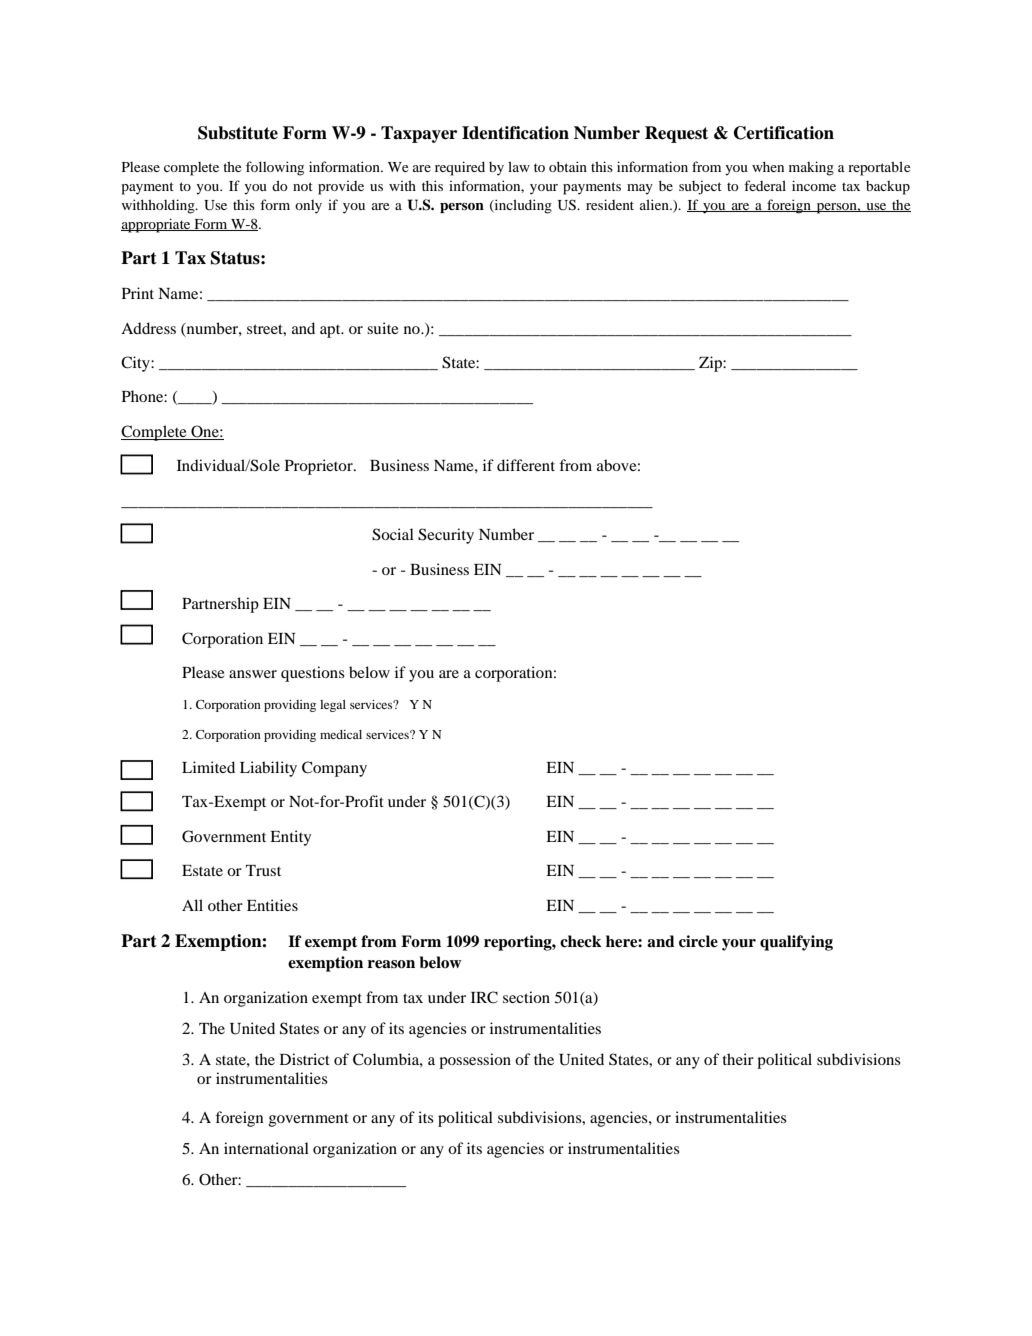  Describe the element at coordinates (208, 767) in the screenshot. I see `Limited` at that location.
